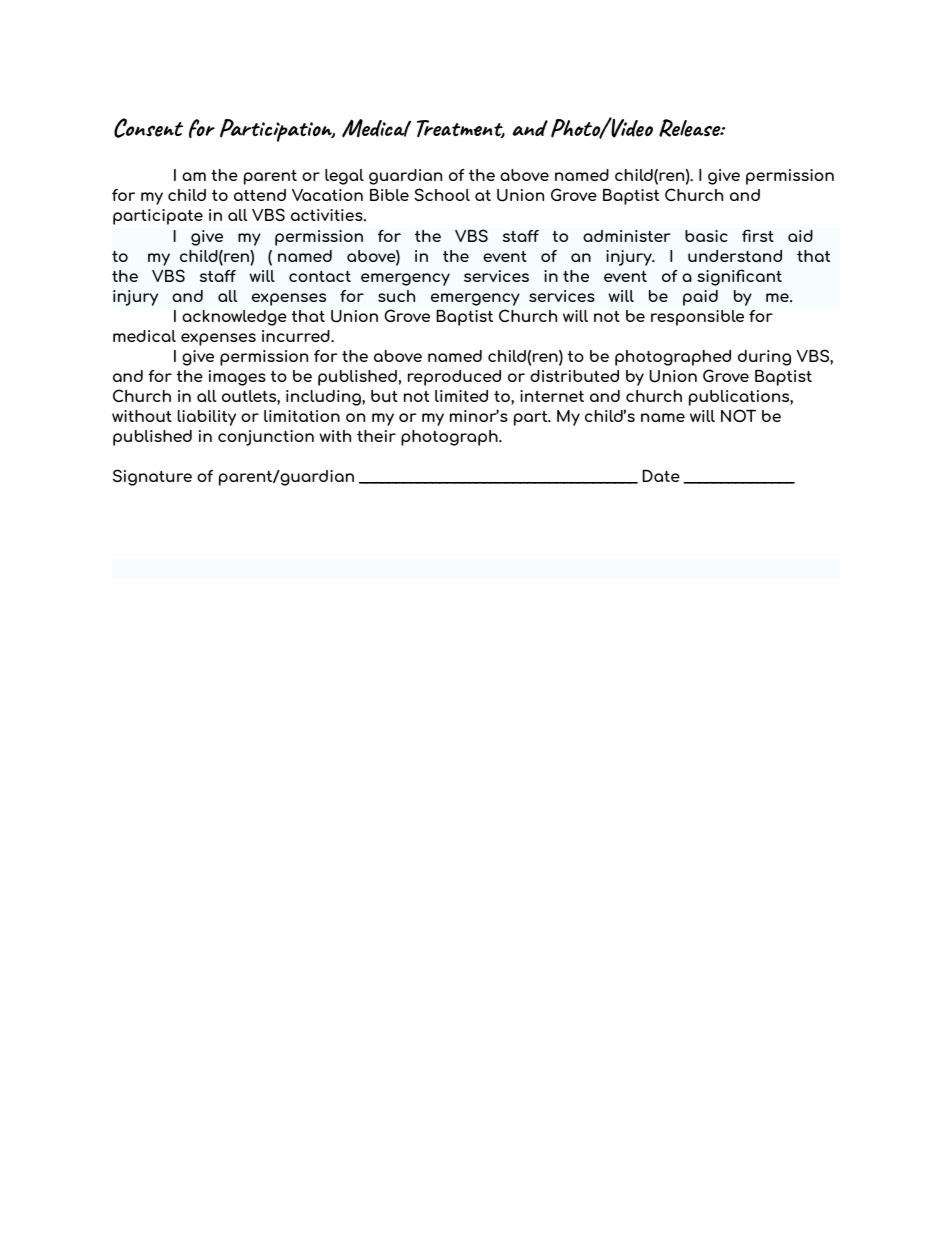 This screenshot has width=952, height=1233. I want to click on attend, so click(260, 195).
